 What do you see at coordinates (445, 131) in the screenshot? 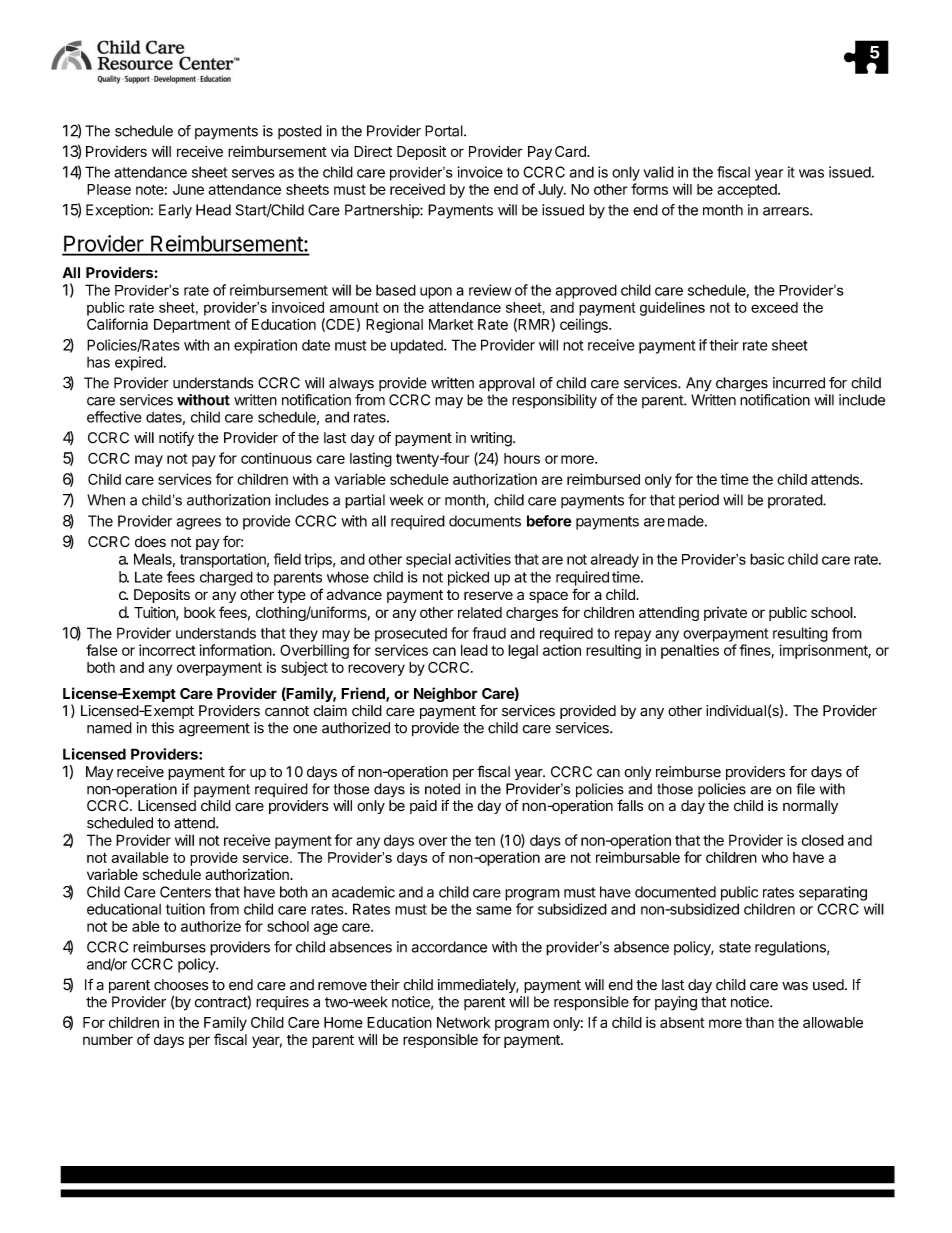
I see `Portal` at bounding box center [445, 131].
